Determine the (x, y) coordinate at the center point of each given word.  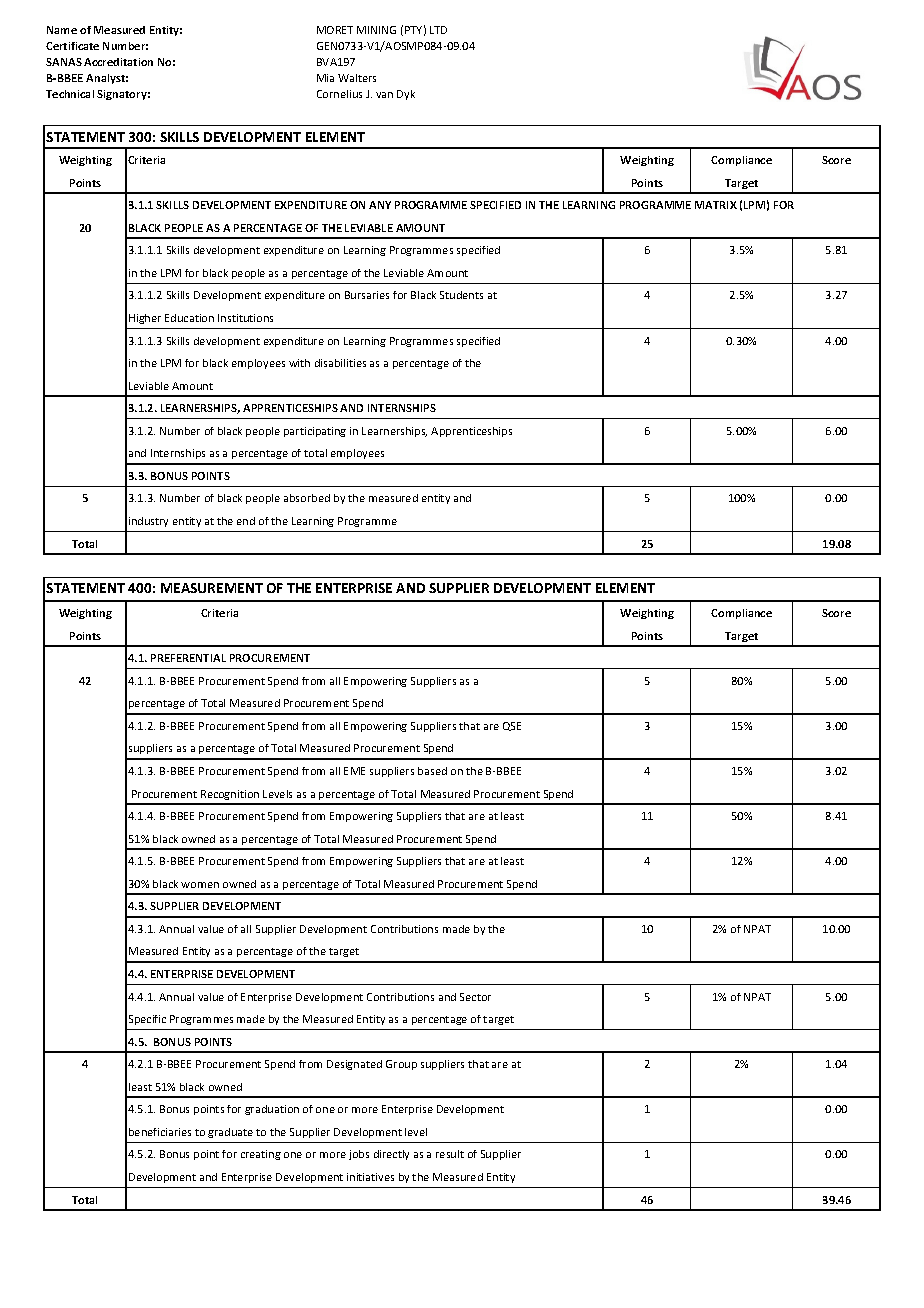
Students (461, 295)
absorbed (307, 498)
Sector (475, 997)
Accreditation (118, 62)
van (384, 95)
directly (391, 1155)
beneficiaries (160, 1132)
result (450, 1154)
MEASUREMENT (212, 588)
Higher (145, 319)
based (432, 771)
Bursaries (367, 295)
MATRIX (716, 205)
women (200, 885)
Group (401, 1065)
